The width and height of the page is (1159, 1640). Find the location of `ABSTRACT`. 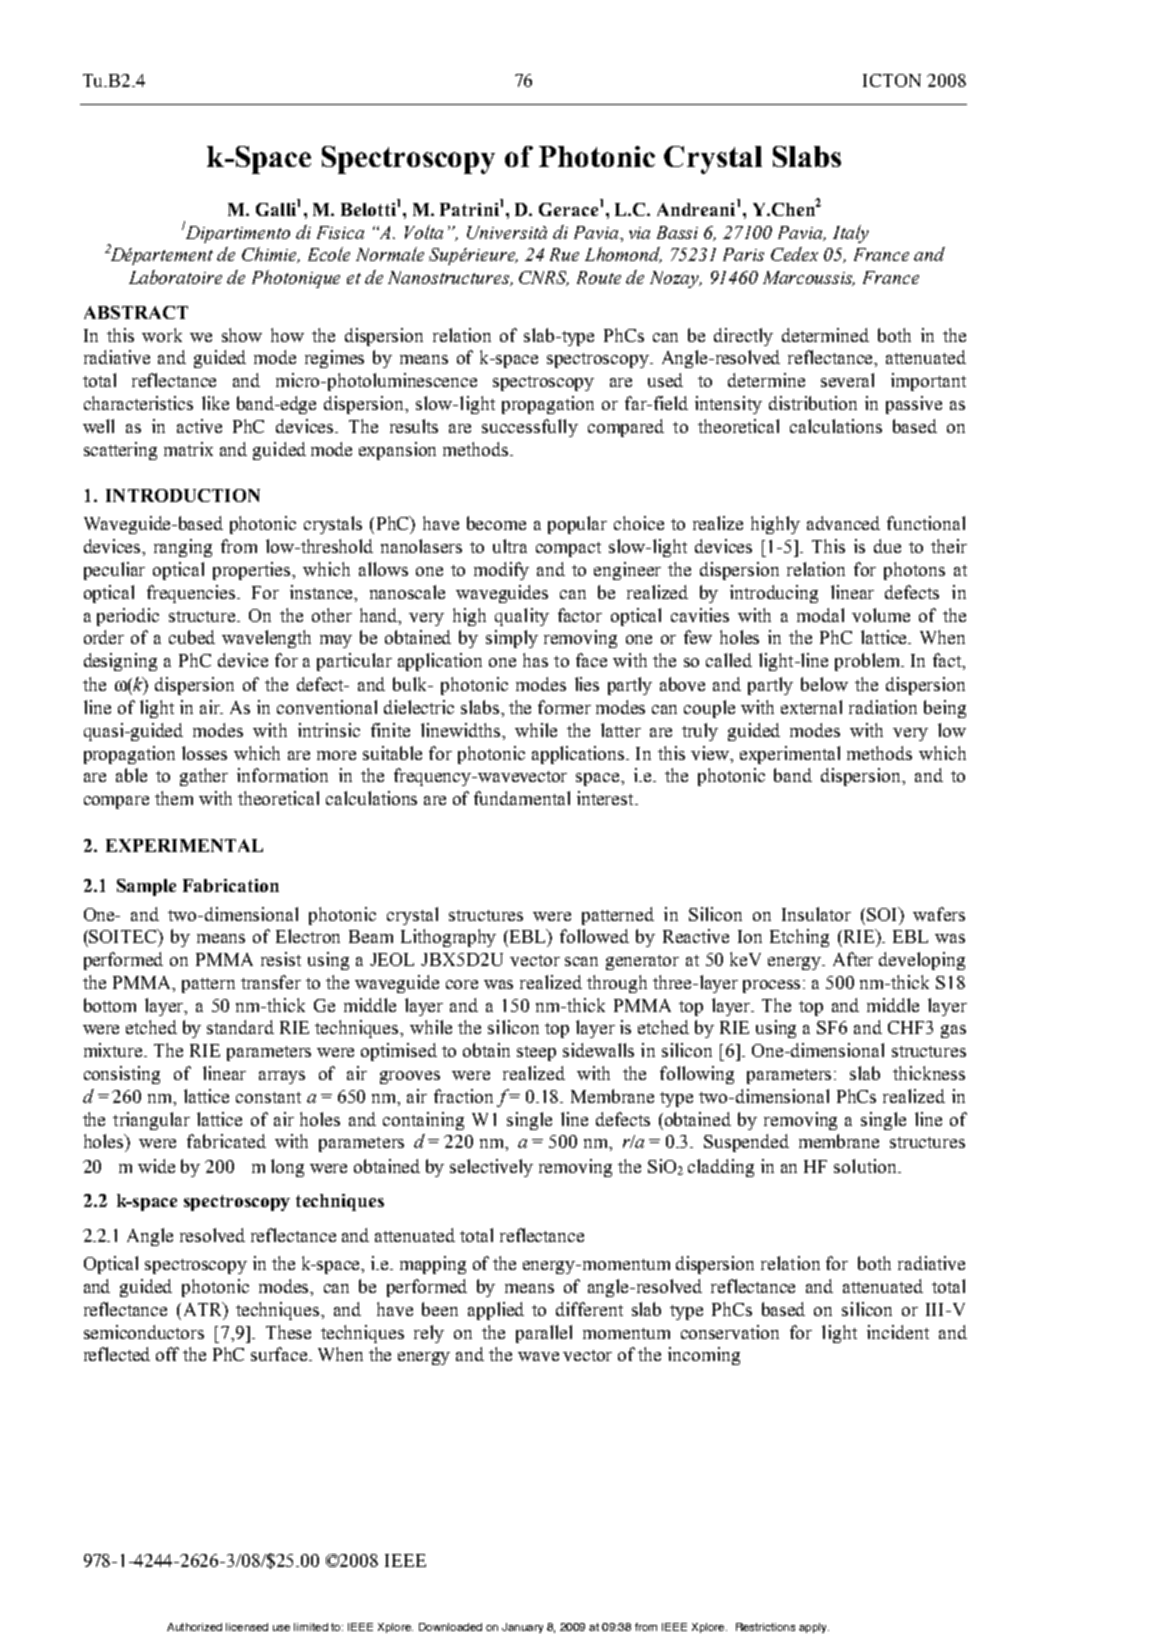

ABSTRACT is located at coordinates (136, 312).
